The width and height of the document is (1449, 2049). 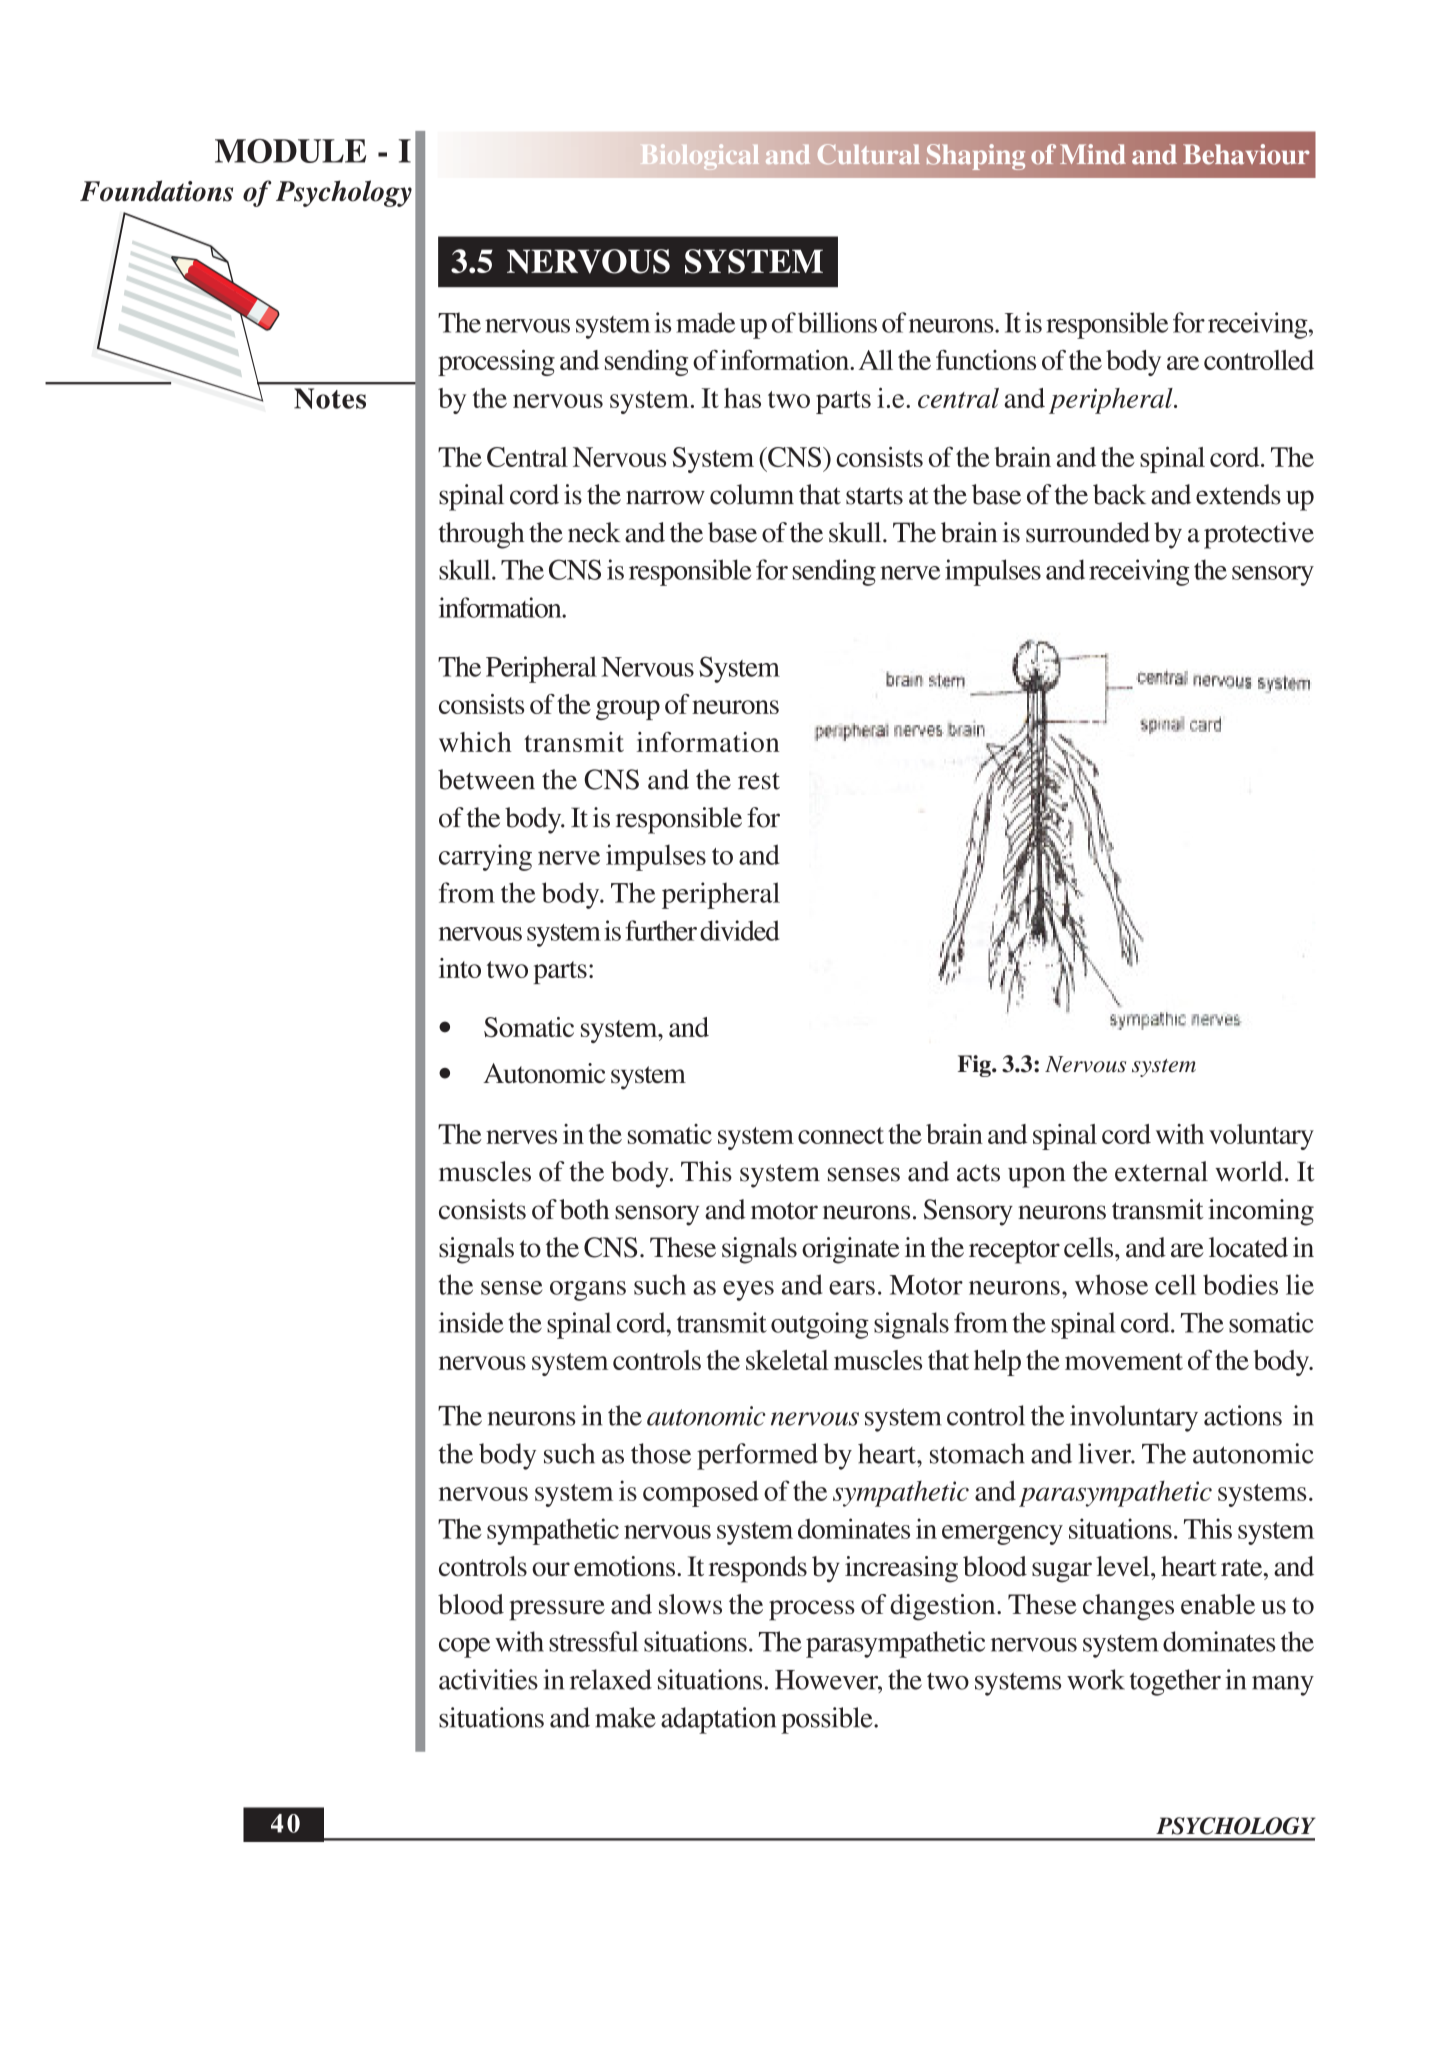 What do you see at coordinates (700, 157) in the document?
I see `Biological` at bounding box center [700, 157].
